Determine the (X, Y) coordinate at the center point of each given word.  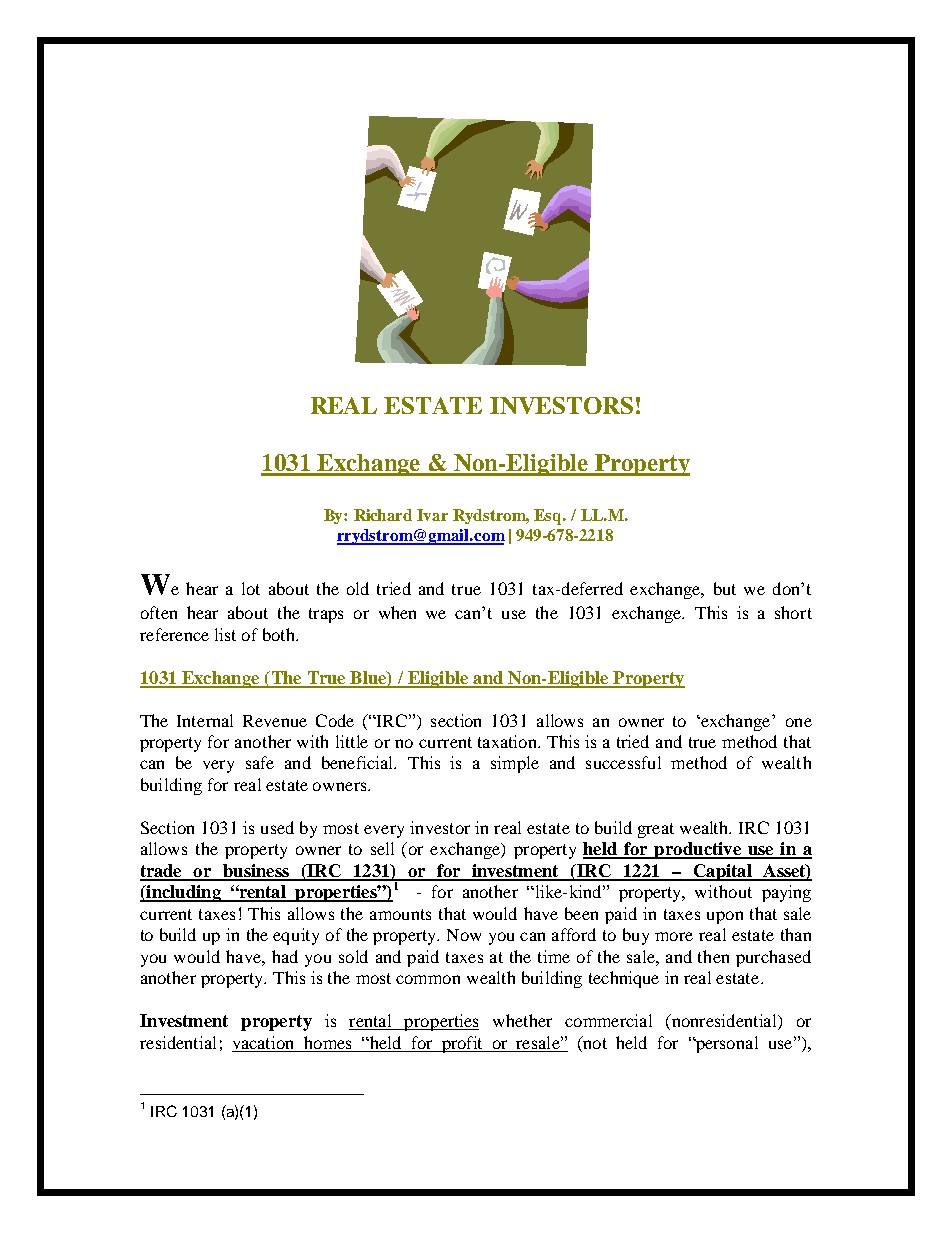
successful (623, 762)
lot (251, 588)
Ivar (432, 515)
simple (515, 764)
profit (462, 1044)
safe (260, 762)
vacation (264, 1044)
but (725, 588)
